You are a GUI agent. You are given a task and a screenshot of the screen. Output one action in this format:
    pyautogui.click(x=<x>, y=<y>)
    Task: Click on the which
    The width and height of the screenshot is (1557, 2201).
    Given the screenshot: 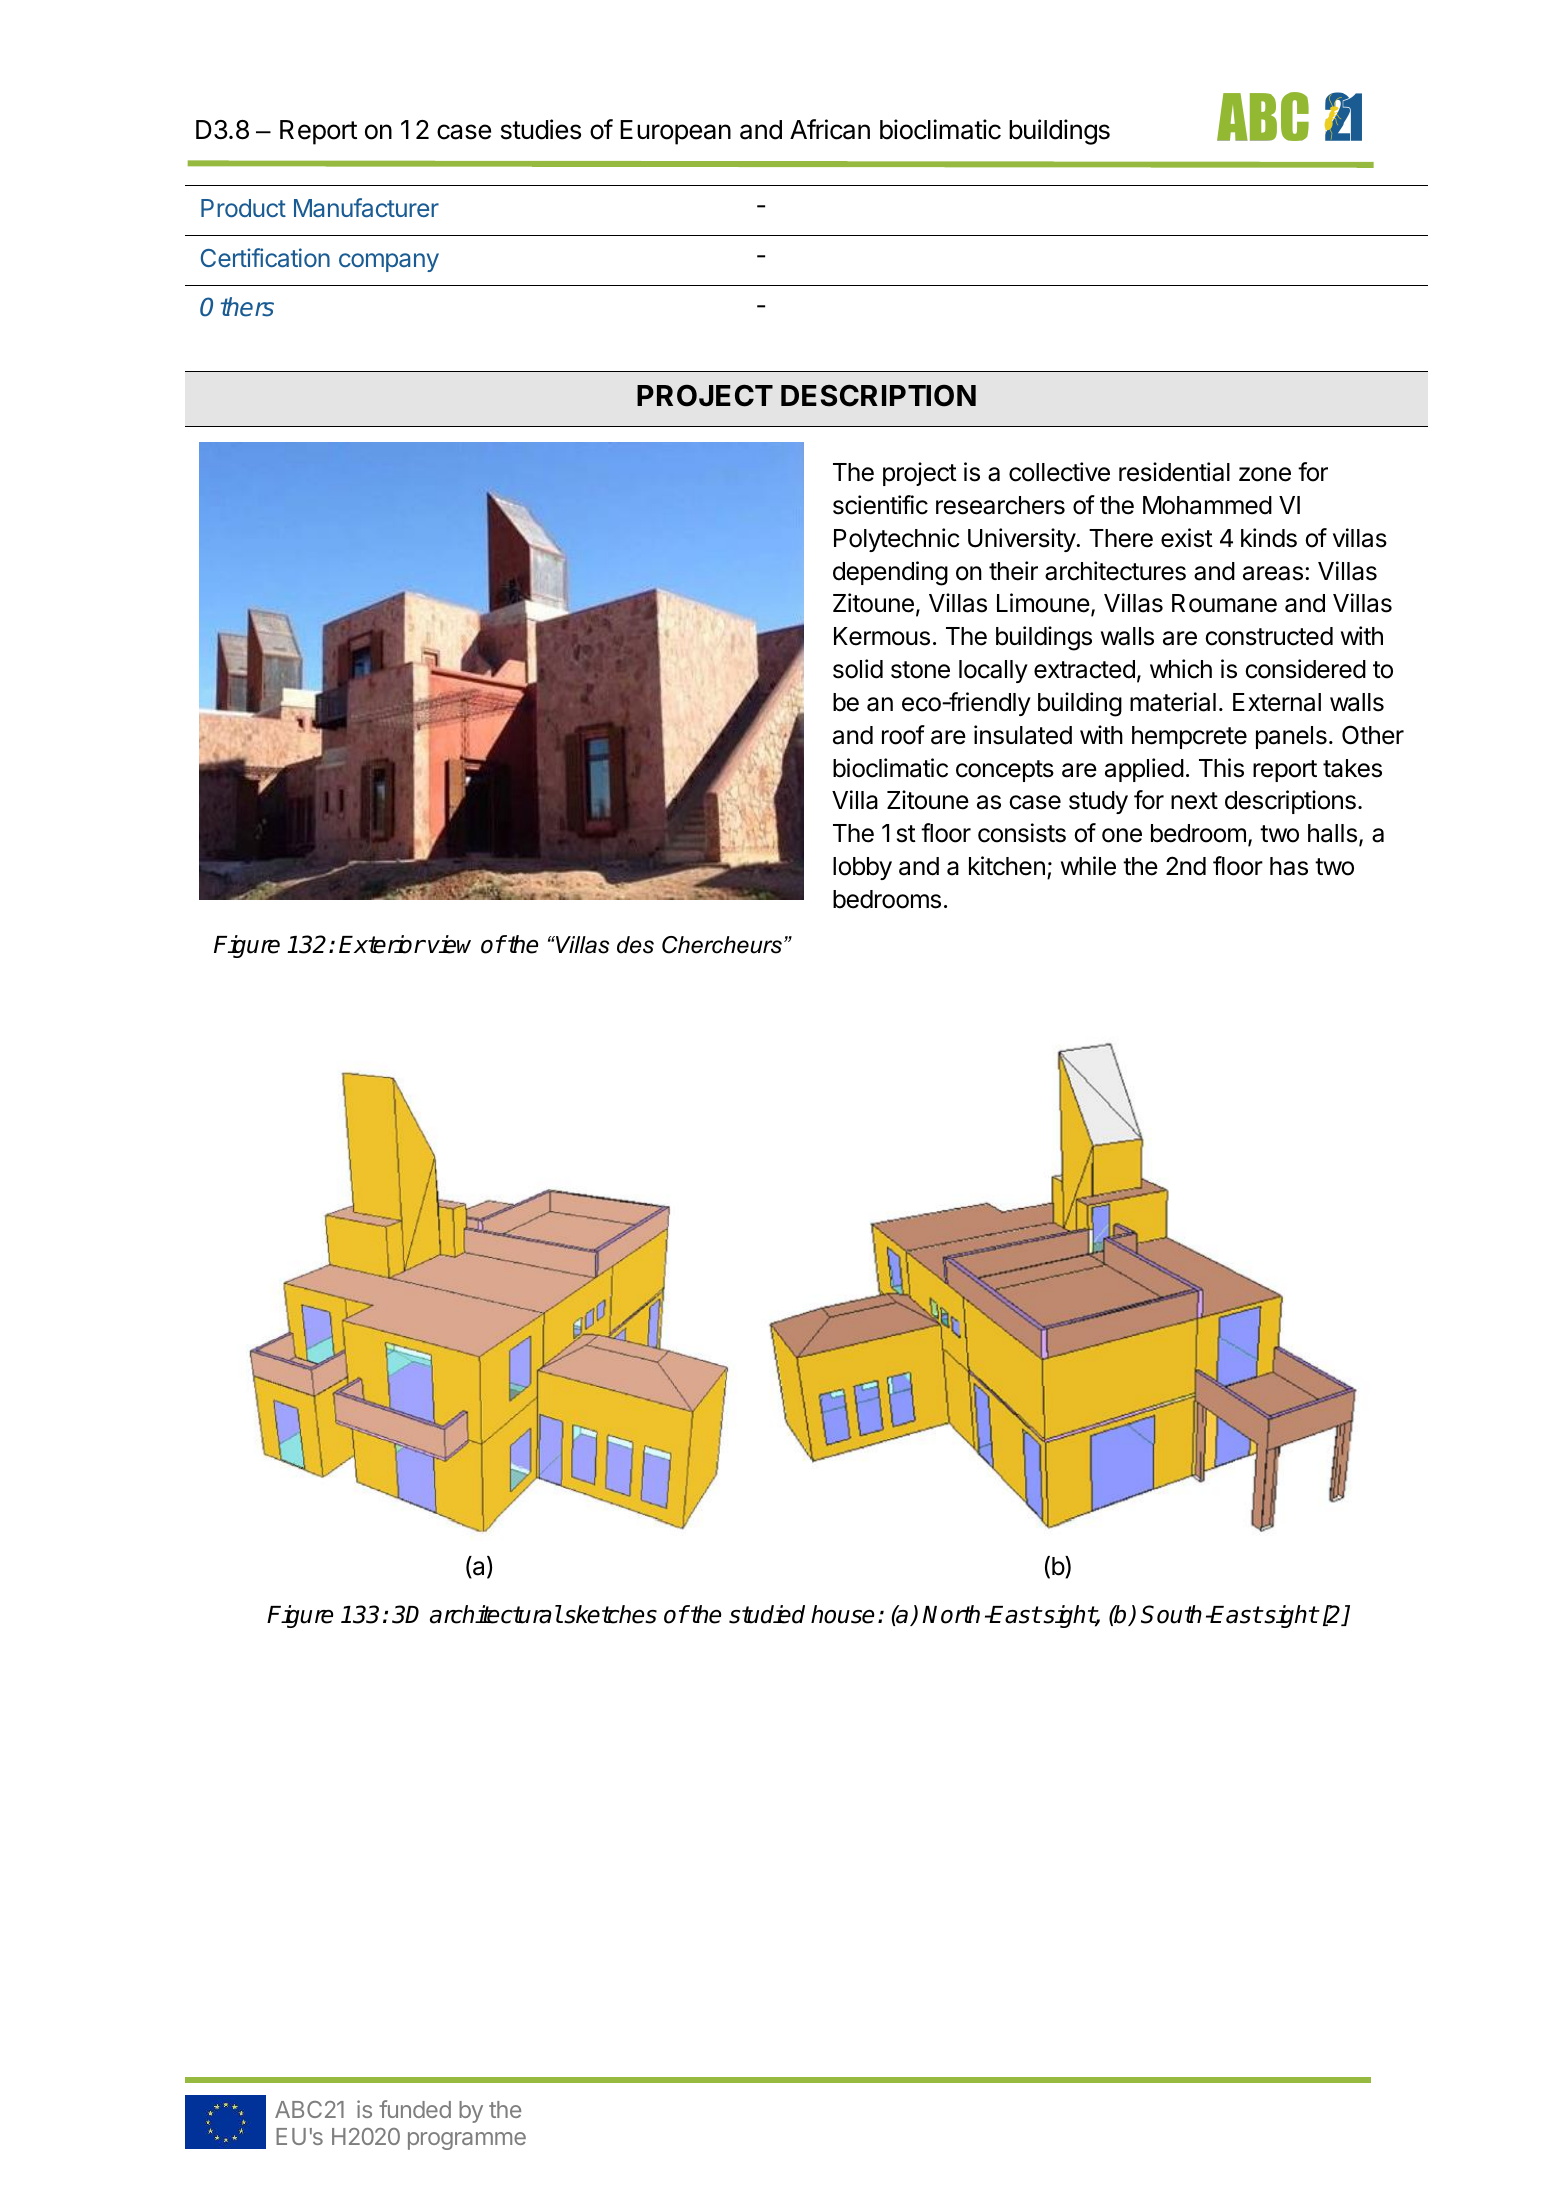 What is the action you would take?
    pyautogui.click(x=1181, y=669)
